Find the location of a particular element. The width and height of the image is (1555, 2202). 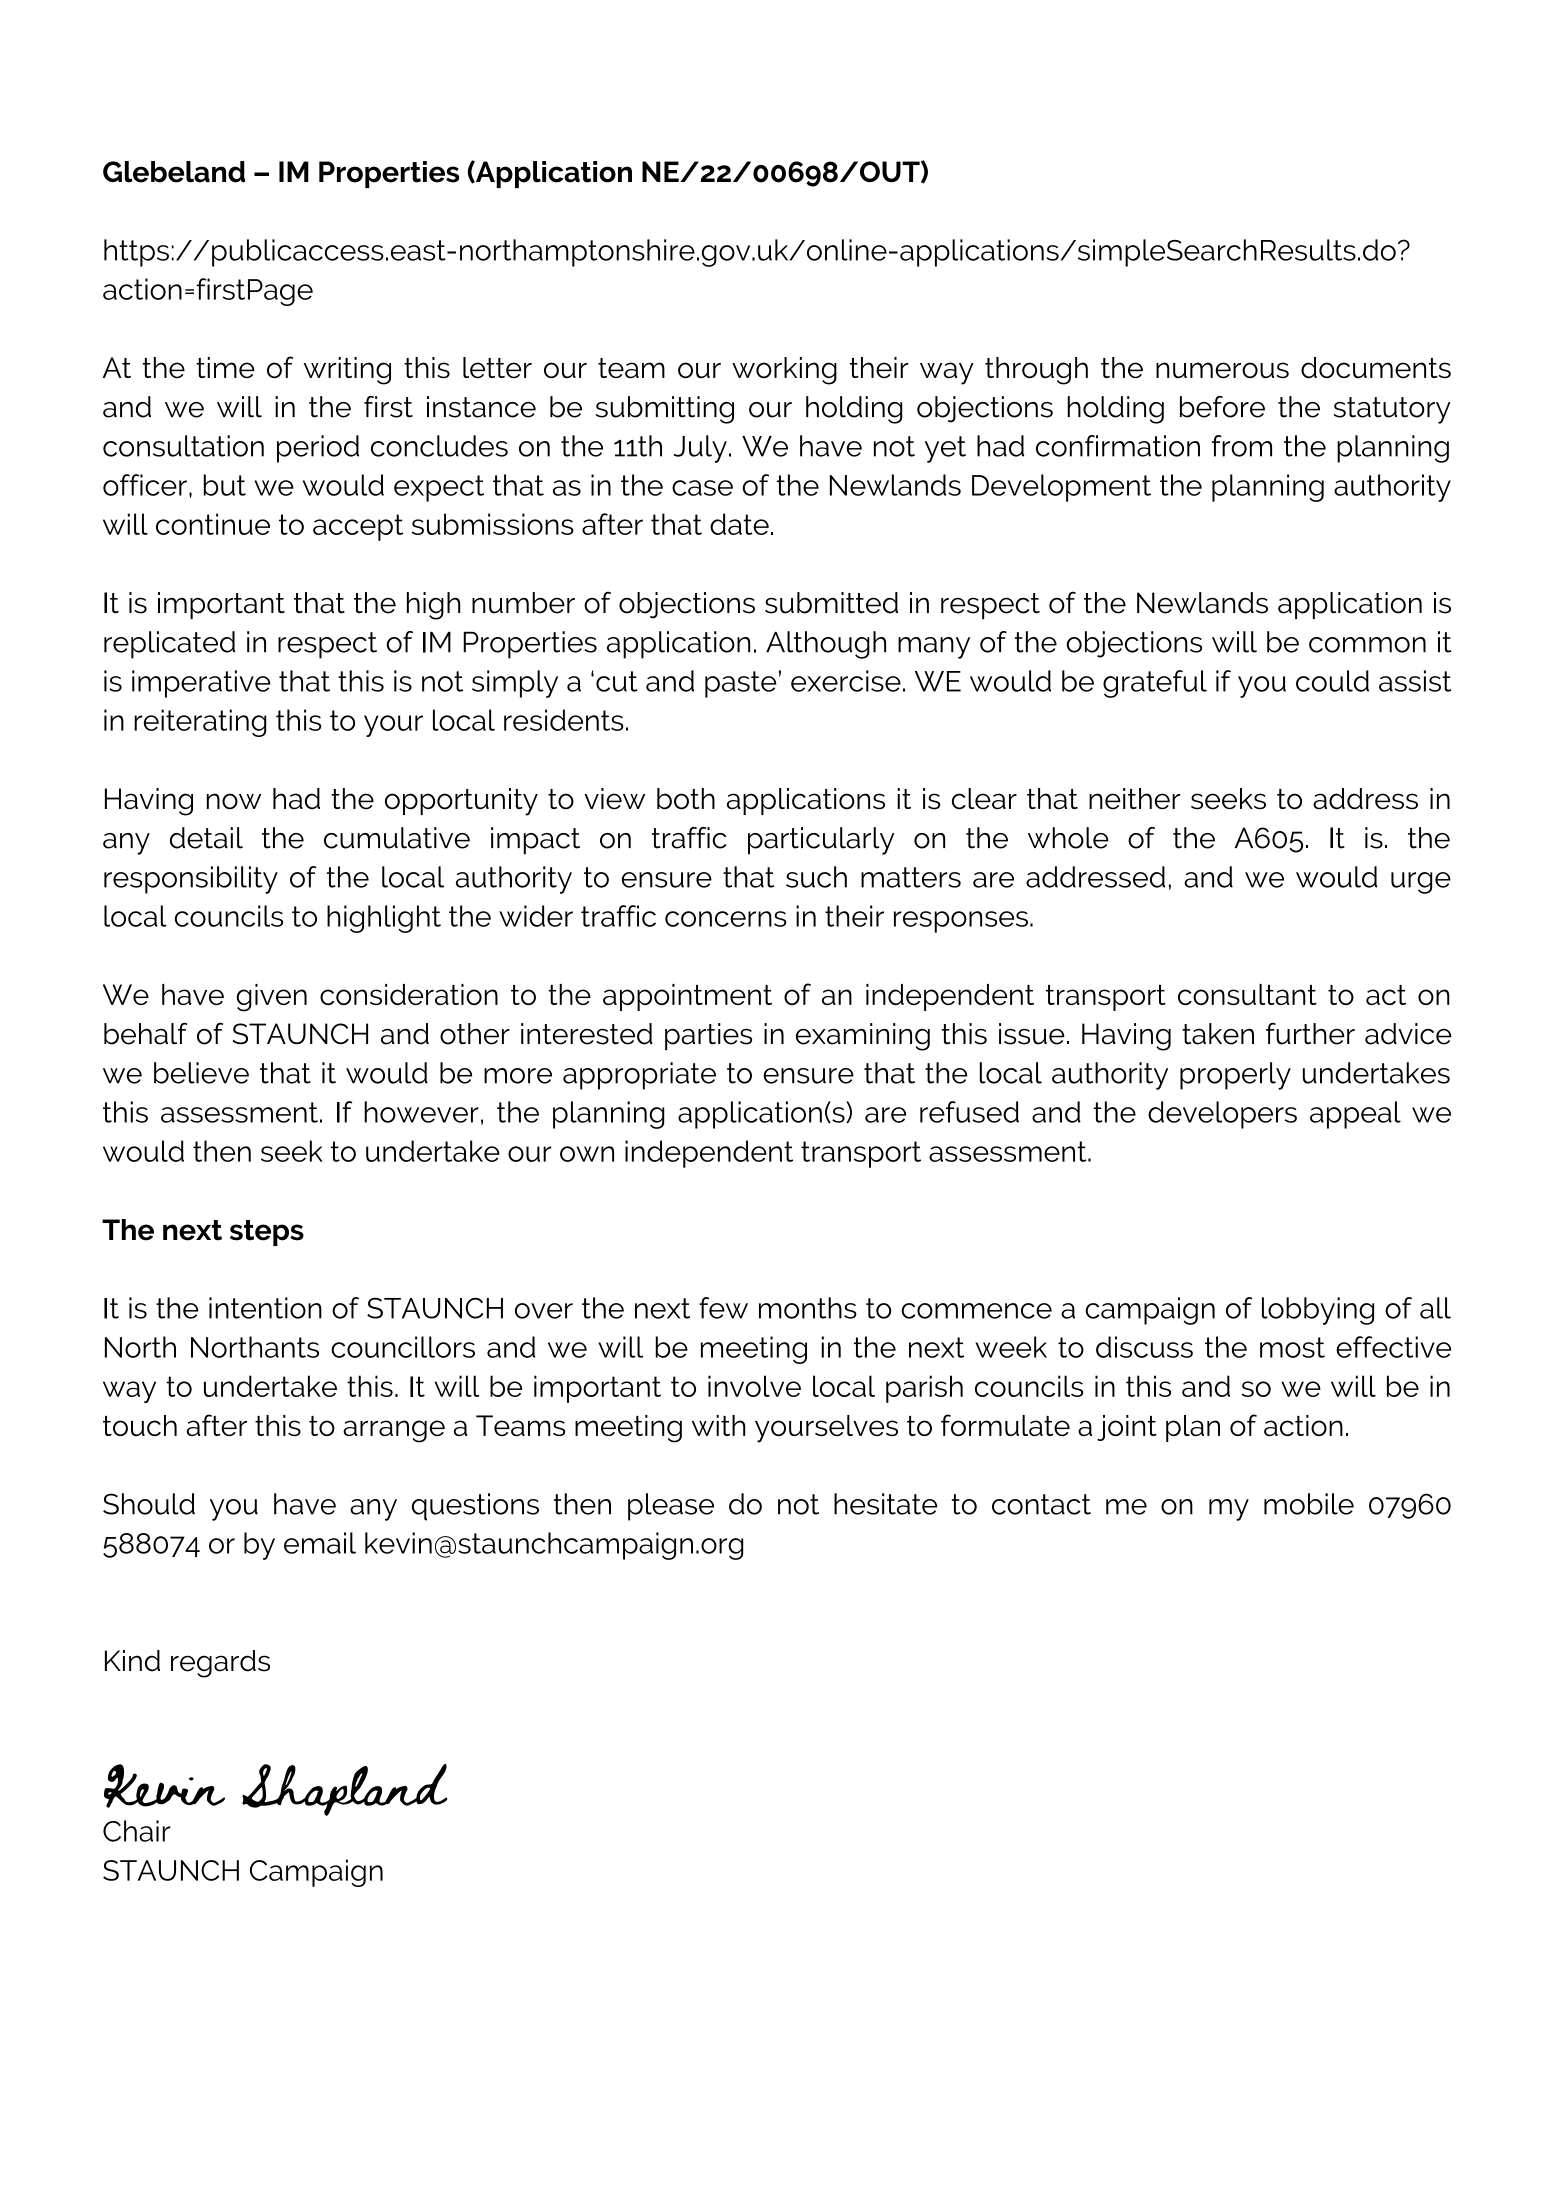

working is located at coordinates (784, 371).
